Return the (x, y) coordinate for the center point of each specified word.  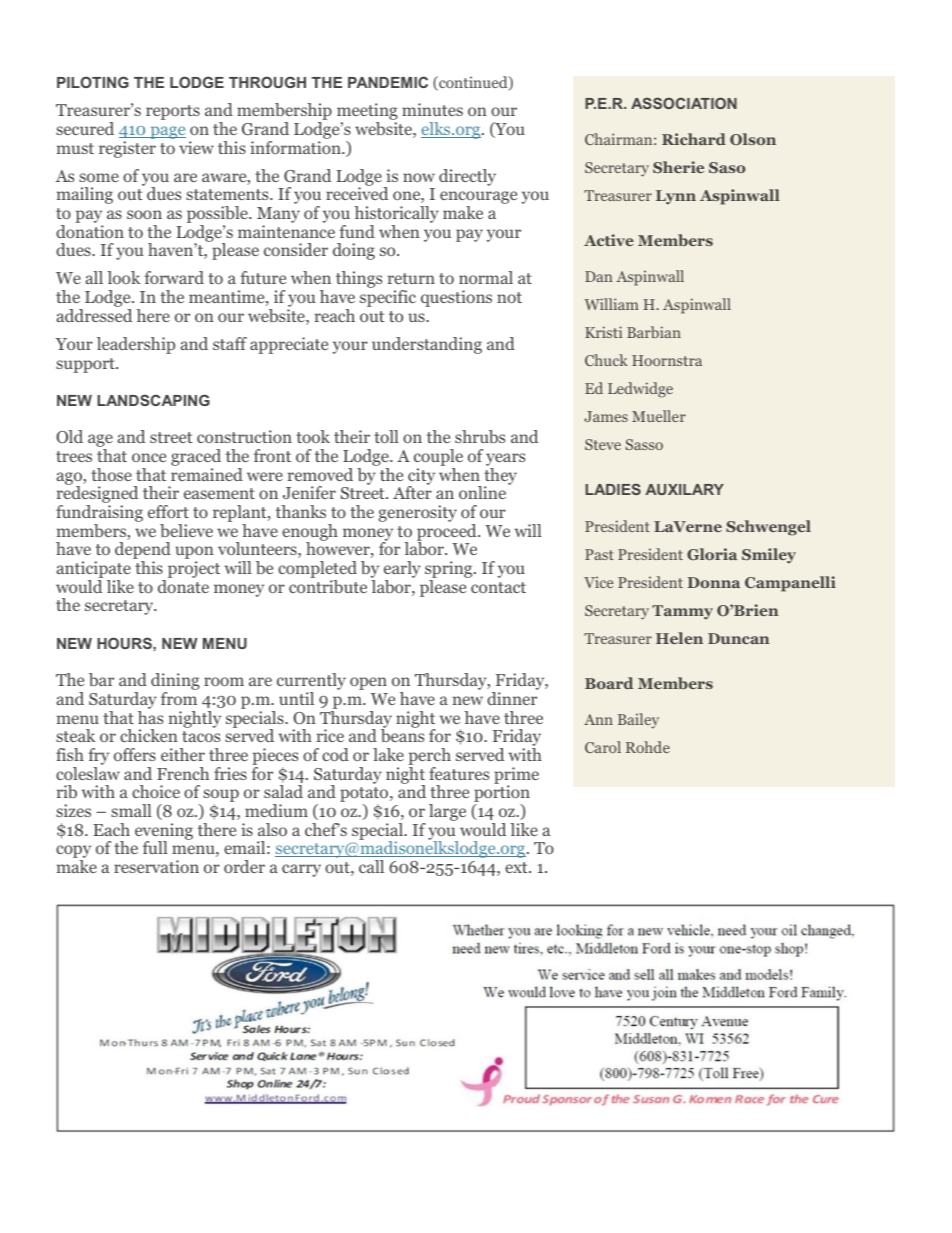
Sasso (644, 444)
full (155, 847)
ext (517, 867)
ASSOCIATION (684, 103)
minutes (432, 109)
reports (173, 112)
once (149, 457)
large (447, 812)
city (421, 477)
